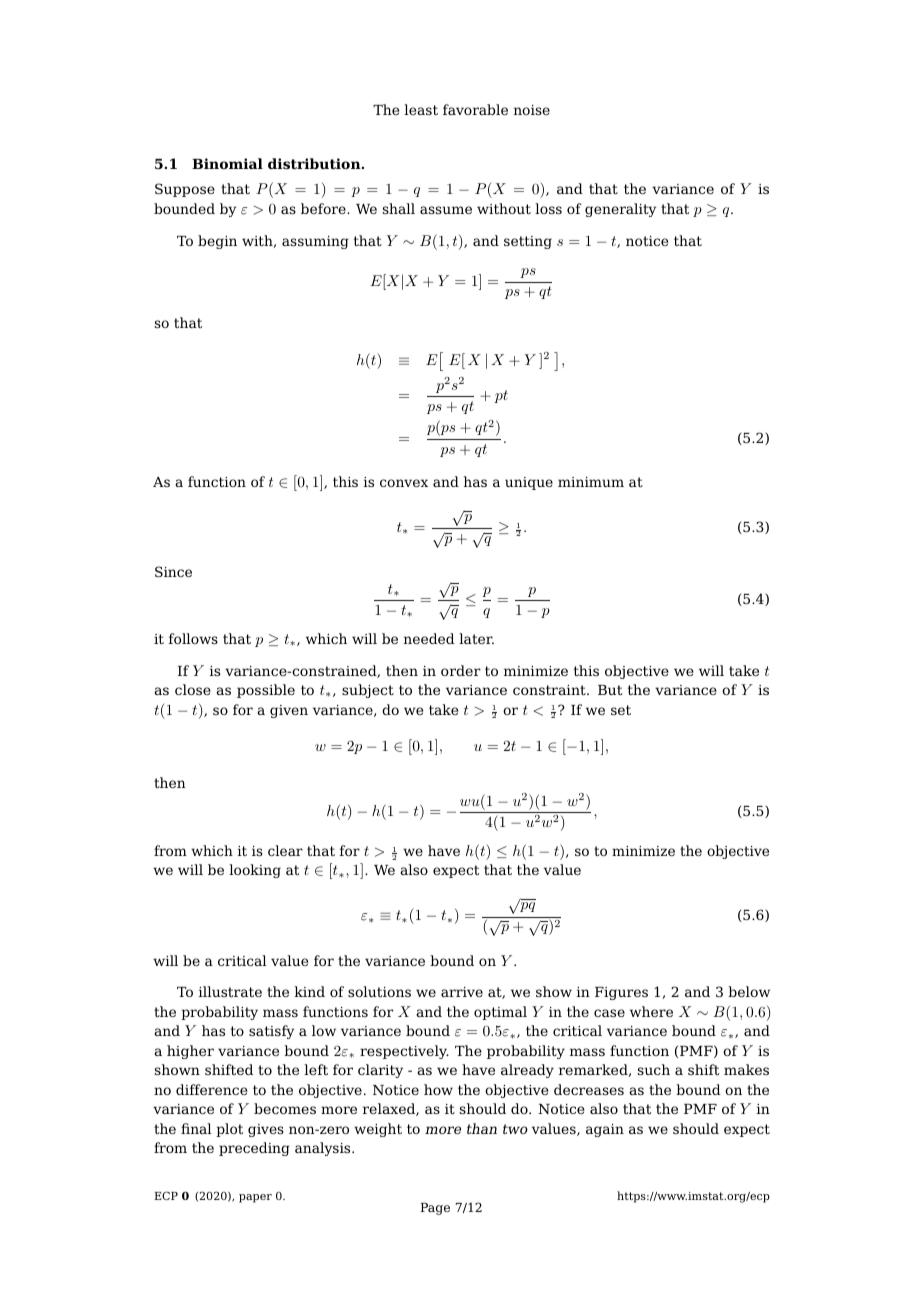  Describe the element at coordinates (462, 992) in the page. I see `arrive` at that location.
